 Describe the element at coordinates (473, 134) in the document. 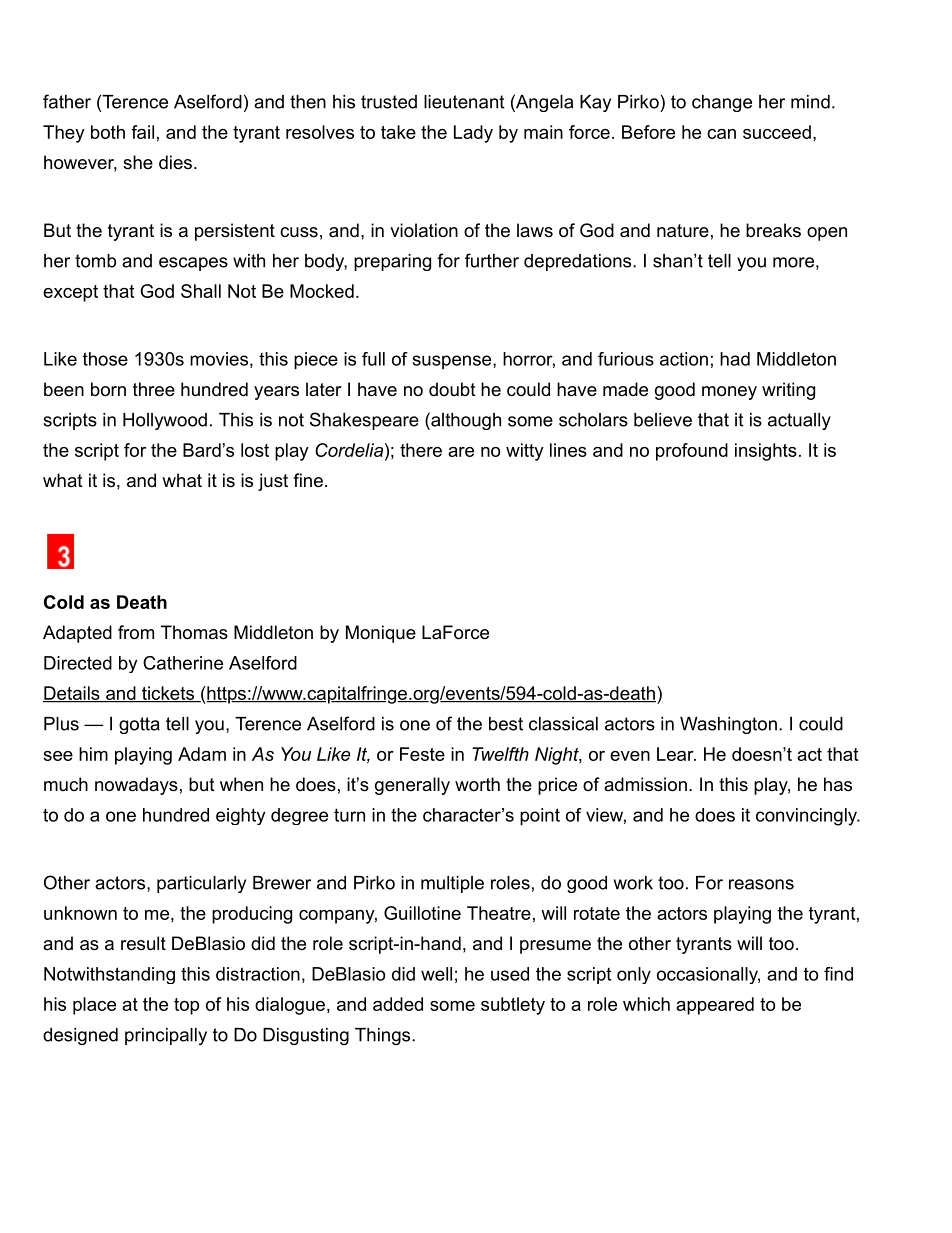

I see `Lady` at that location.
